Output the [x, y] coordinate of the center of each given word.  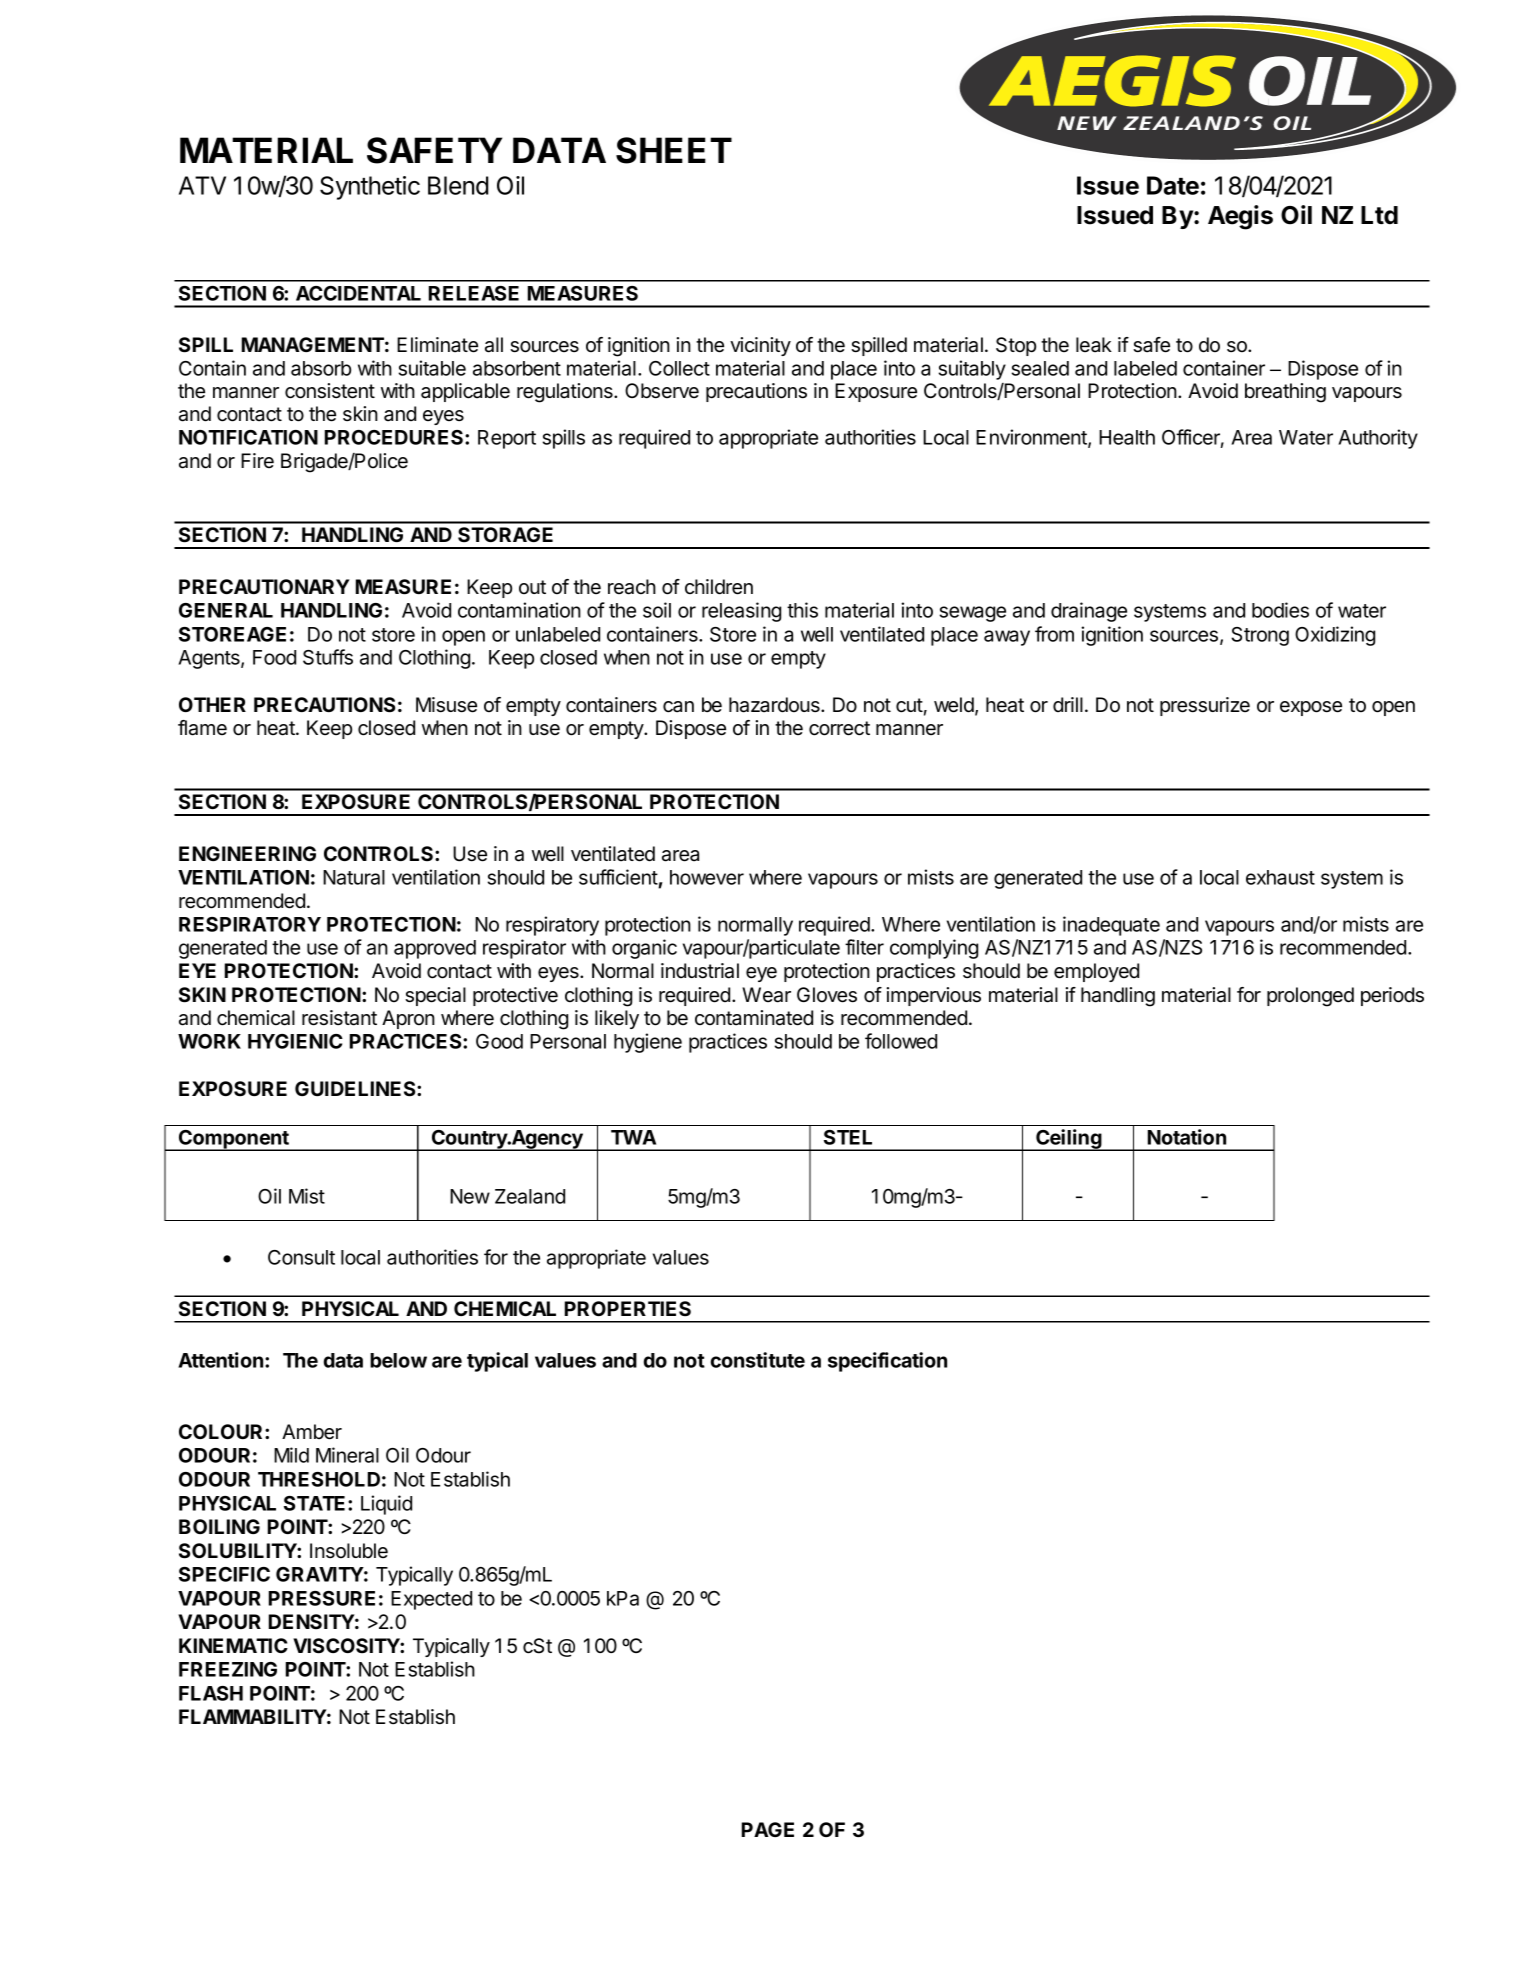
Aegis [1240, 217]
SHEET [674, 150]
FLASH [211, 1693]
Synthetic [370, 188]
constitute [758, 1360]
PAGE [768, 1829]
